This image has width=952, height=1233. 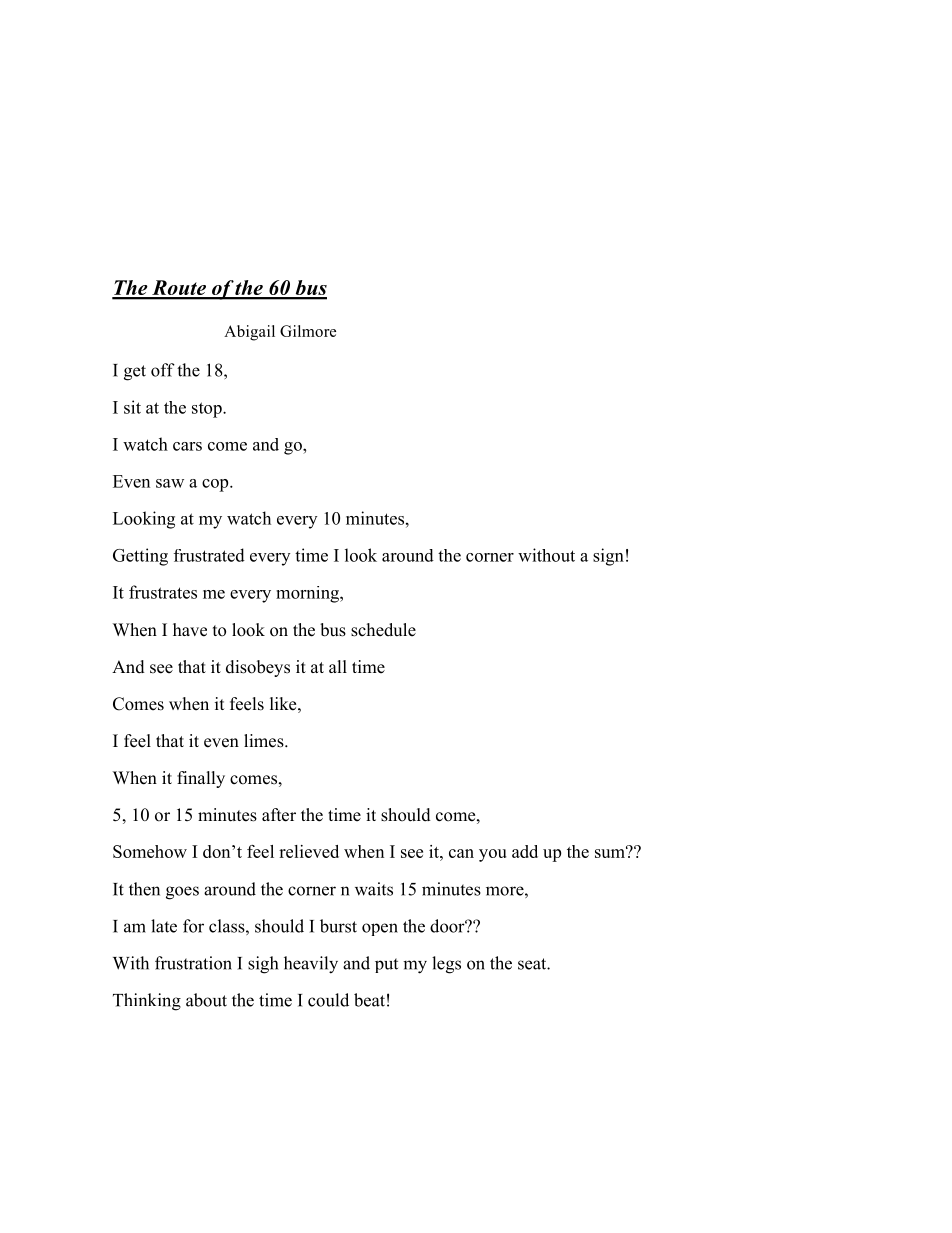 I want to click on frustration, so click(x=193, y=963).
